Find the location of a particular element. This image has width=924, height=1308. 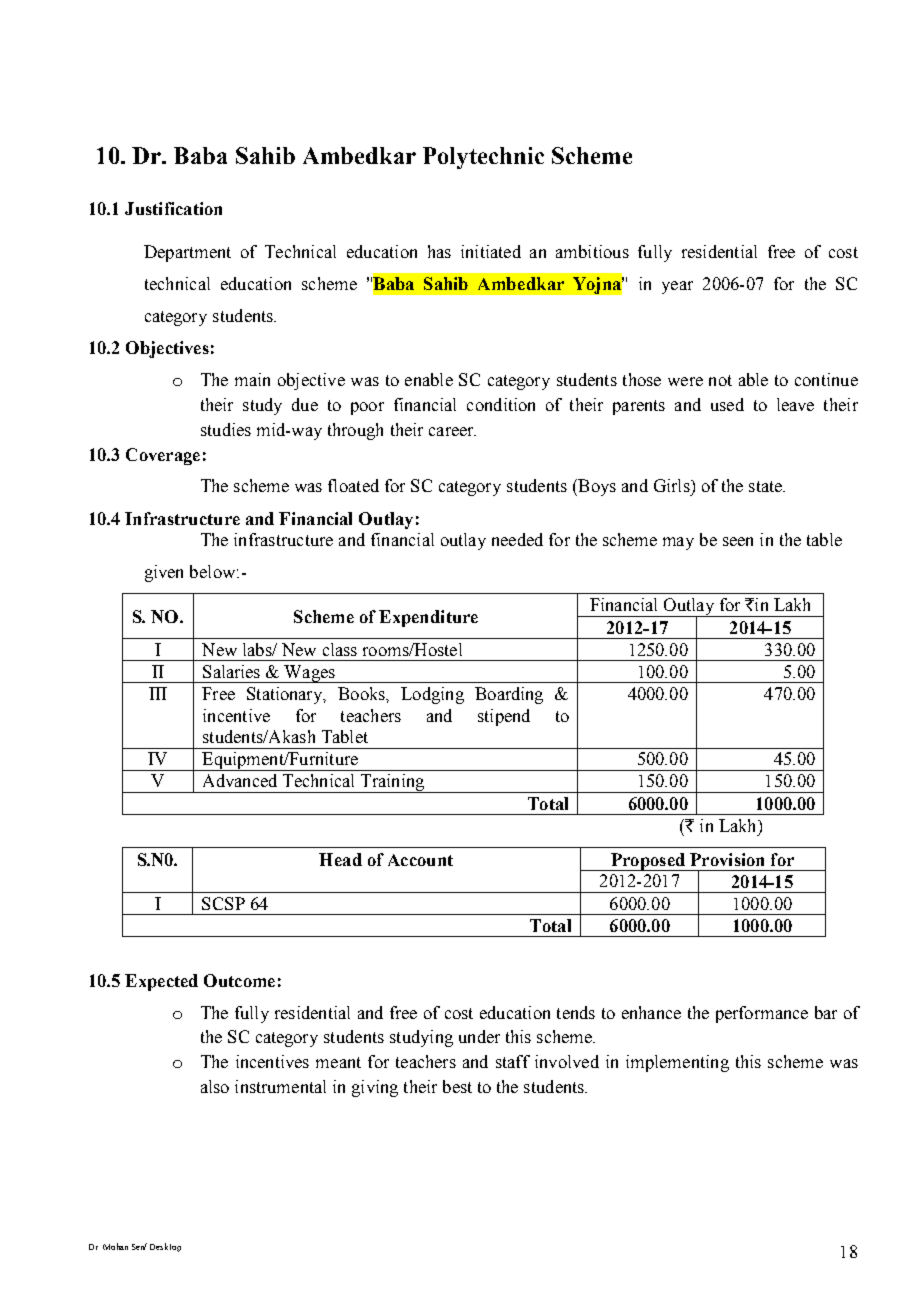

best is located at coordinates (457, 1086).
